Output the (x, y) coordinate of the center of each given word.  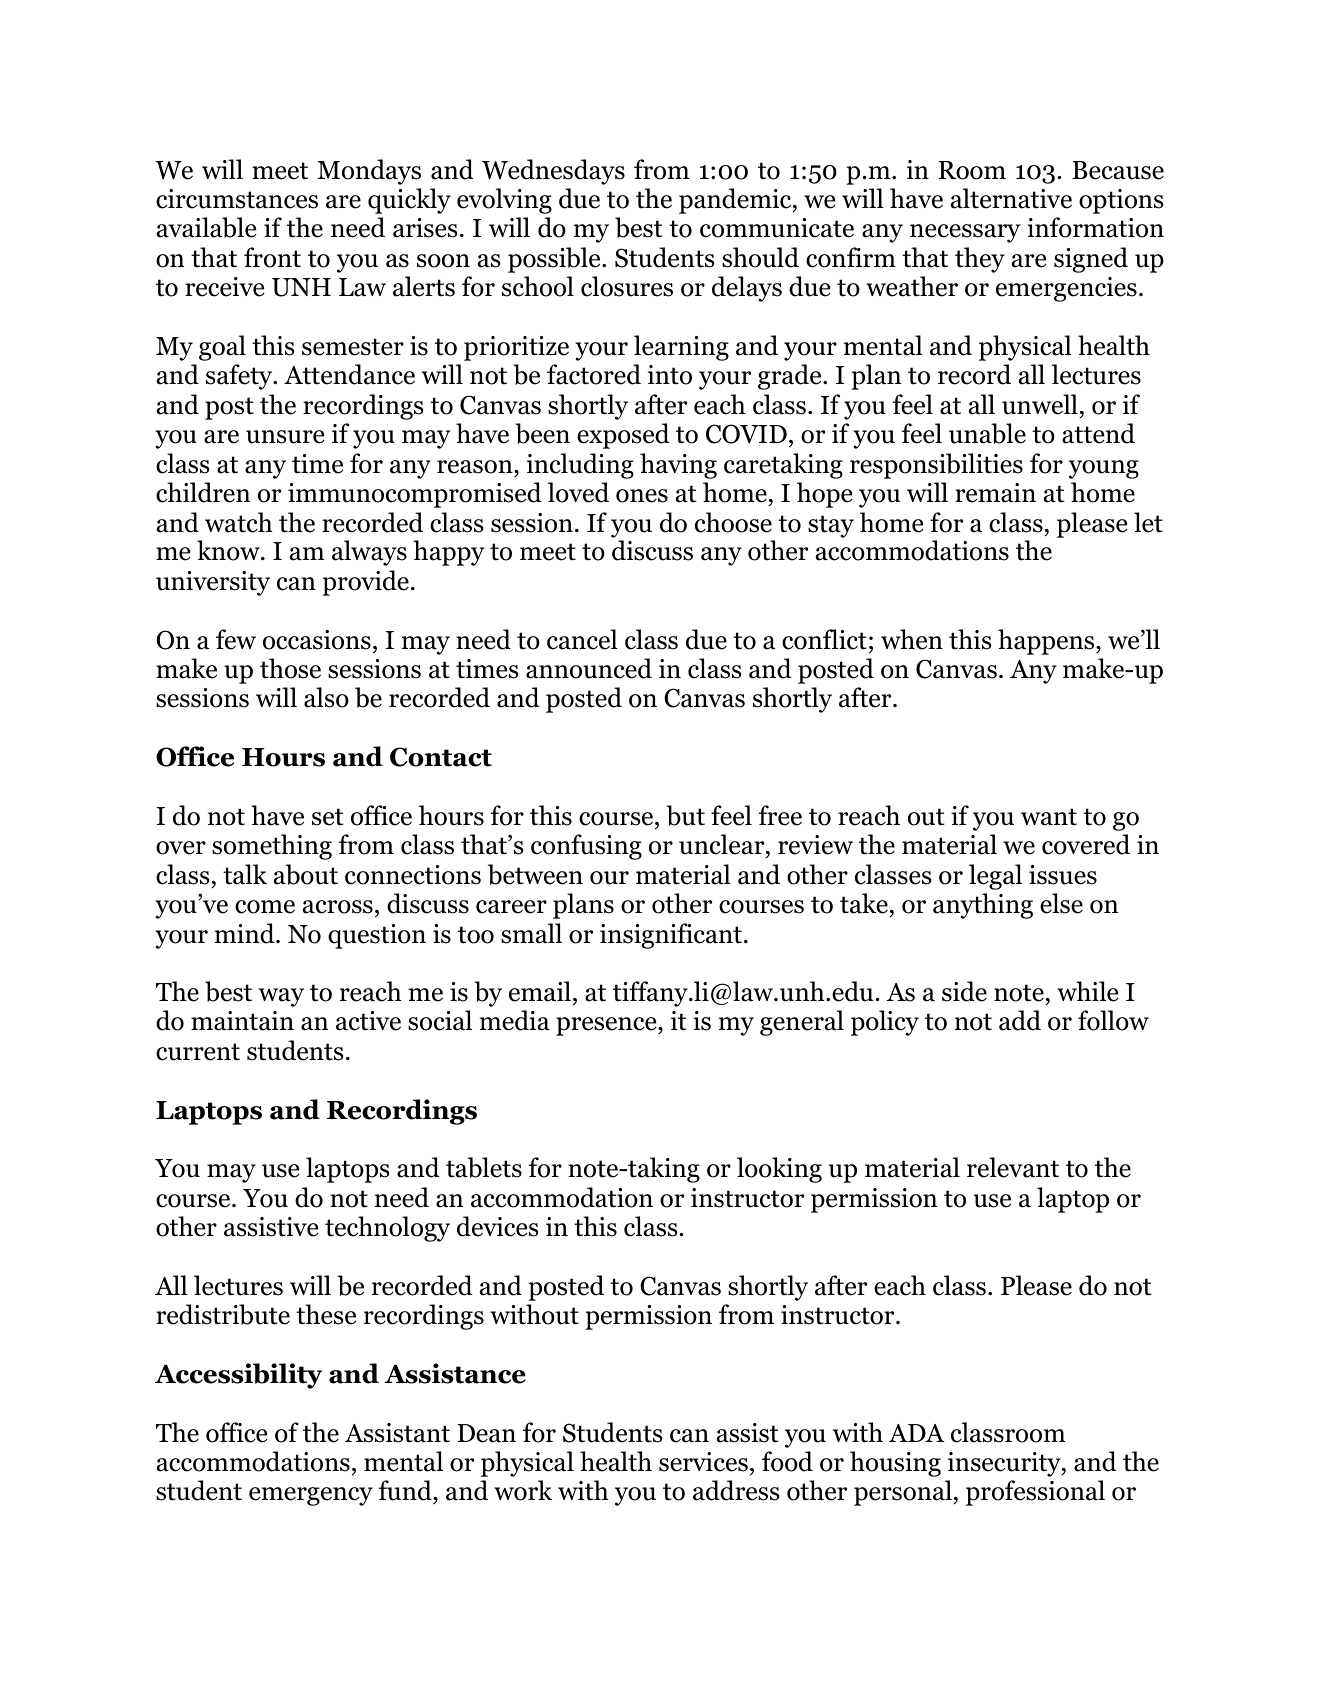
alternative (1011, 198)
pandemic (736, 201)
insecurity (1005, 1464)
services (703, 1462)
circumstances (237, 199)
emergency (311, 1496)
